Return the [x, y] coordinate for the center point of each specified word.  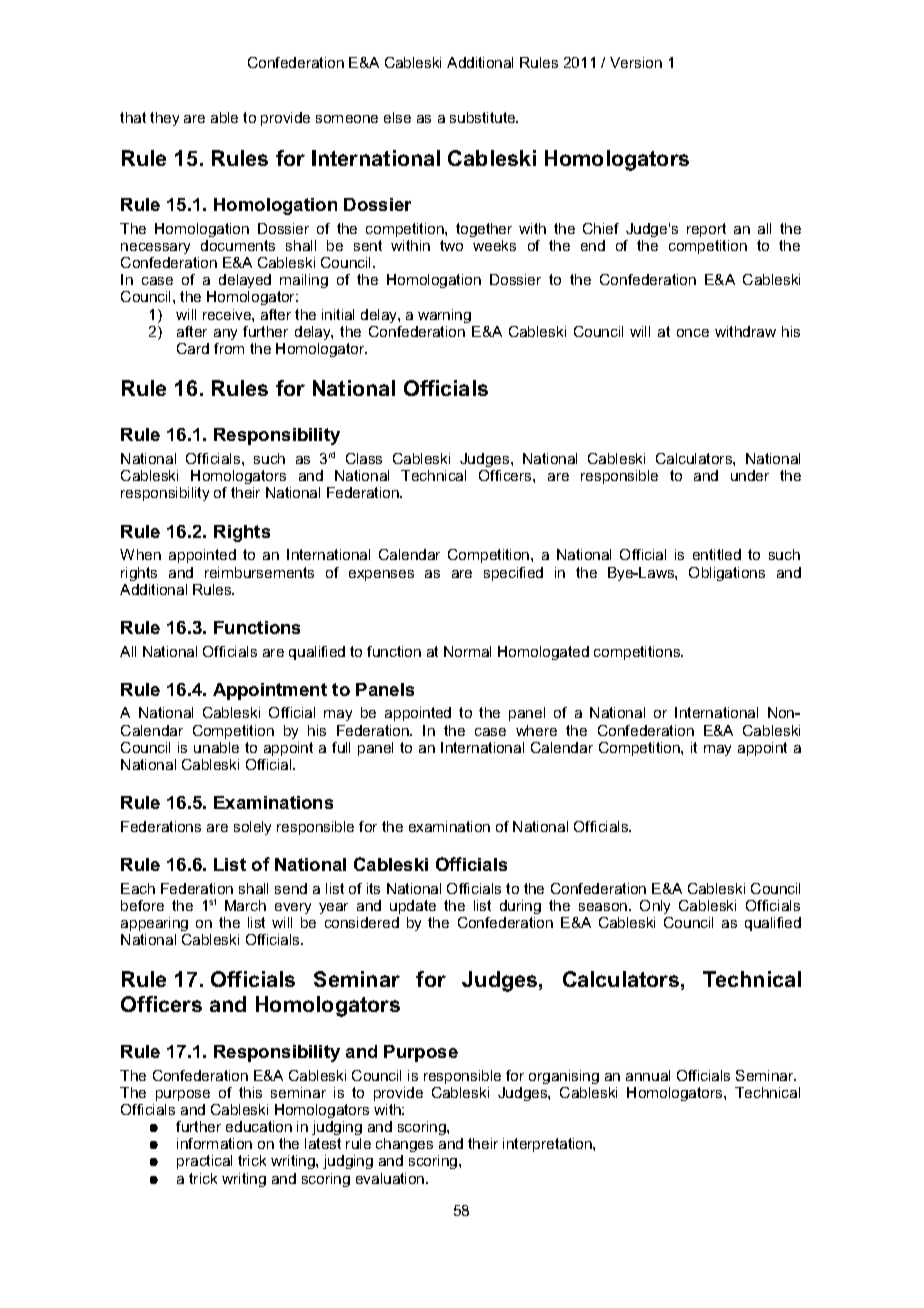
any [225, 334]
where [536, 730]
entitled [717, 554]
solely [252, 828]
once [693, 333]
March [245, 905]
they [164, 119]
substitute [484, 117]
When [140, 554]
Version [636, 62]
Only [655, 907]
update [413, 907]
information [214, 1143]
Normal [467, 651]
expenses [381, 575]
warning [444, 316]
